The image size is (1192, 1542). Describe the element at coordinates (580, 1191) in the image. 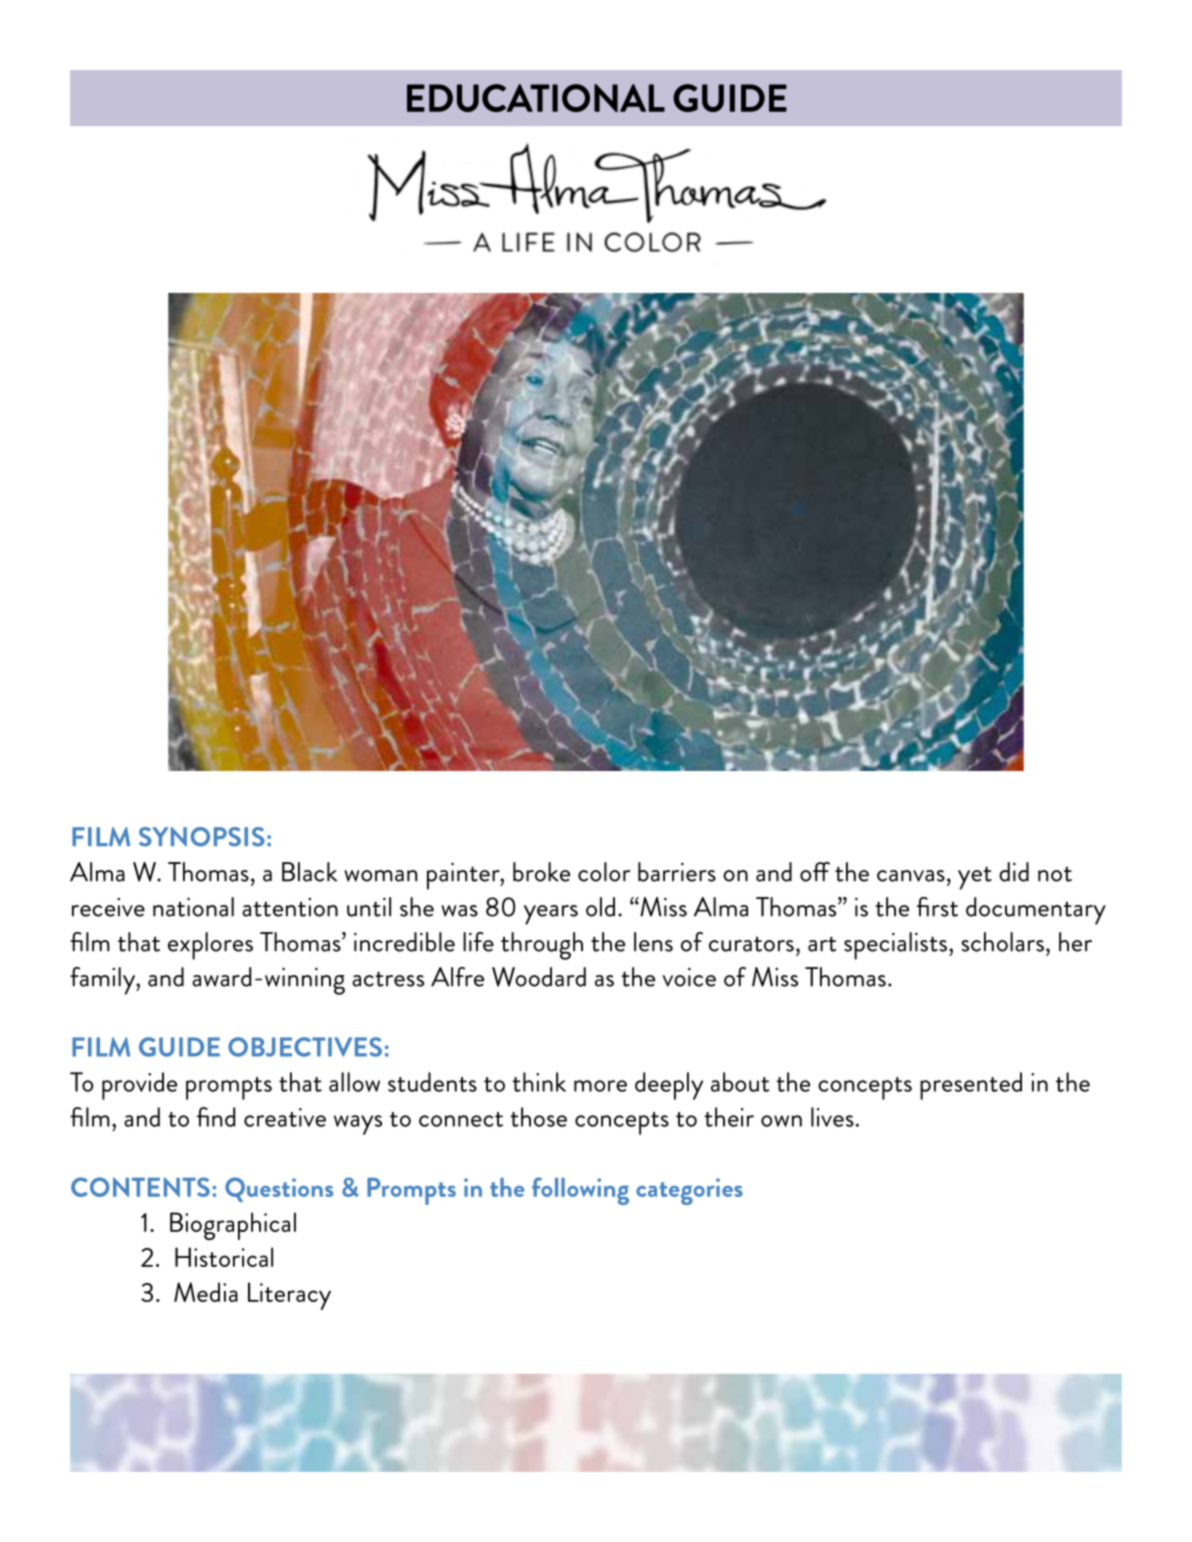

I see `following` at that location.
